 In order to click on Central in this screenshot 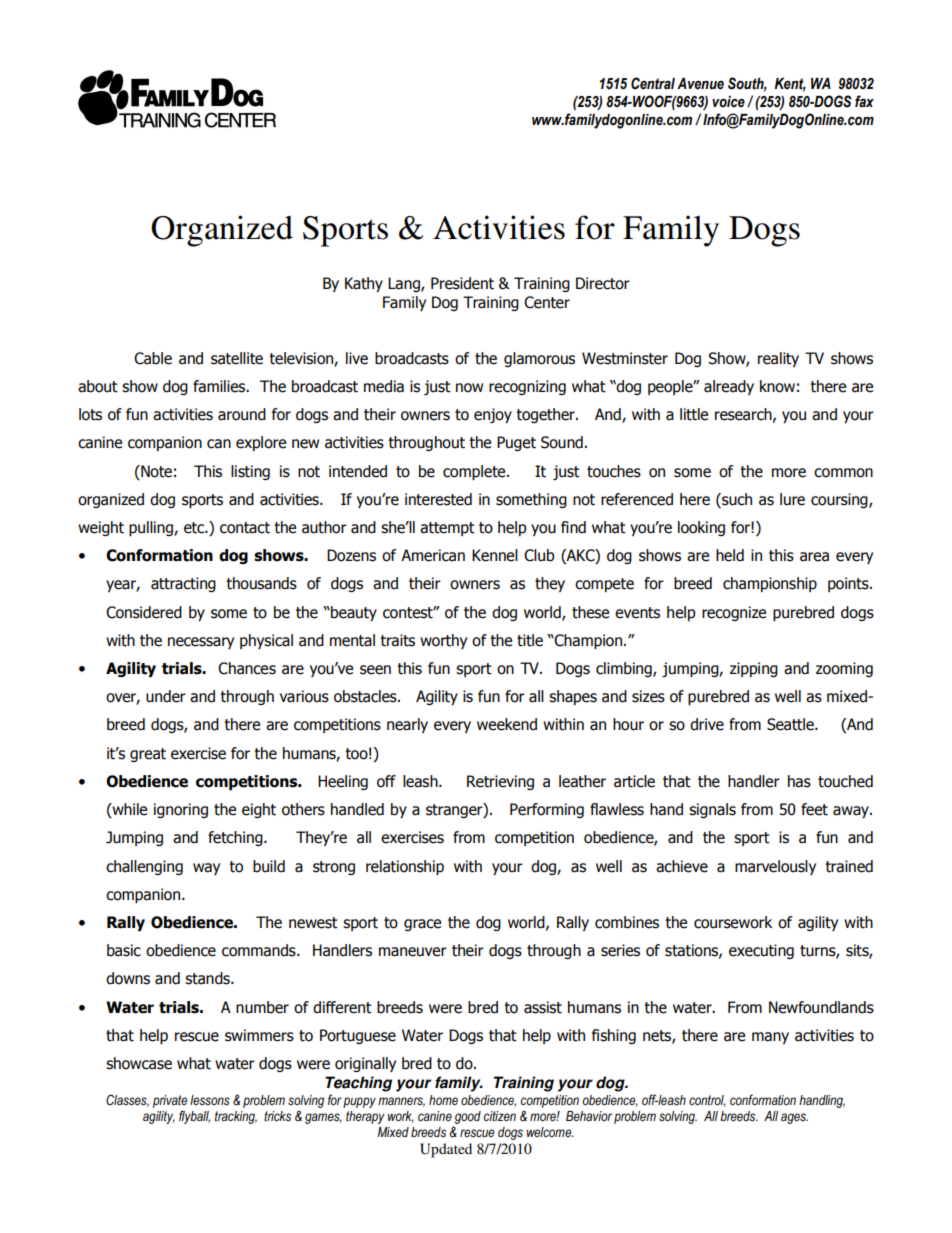, I will do `click(653, 83)`.
